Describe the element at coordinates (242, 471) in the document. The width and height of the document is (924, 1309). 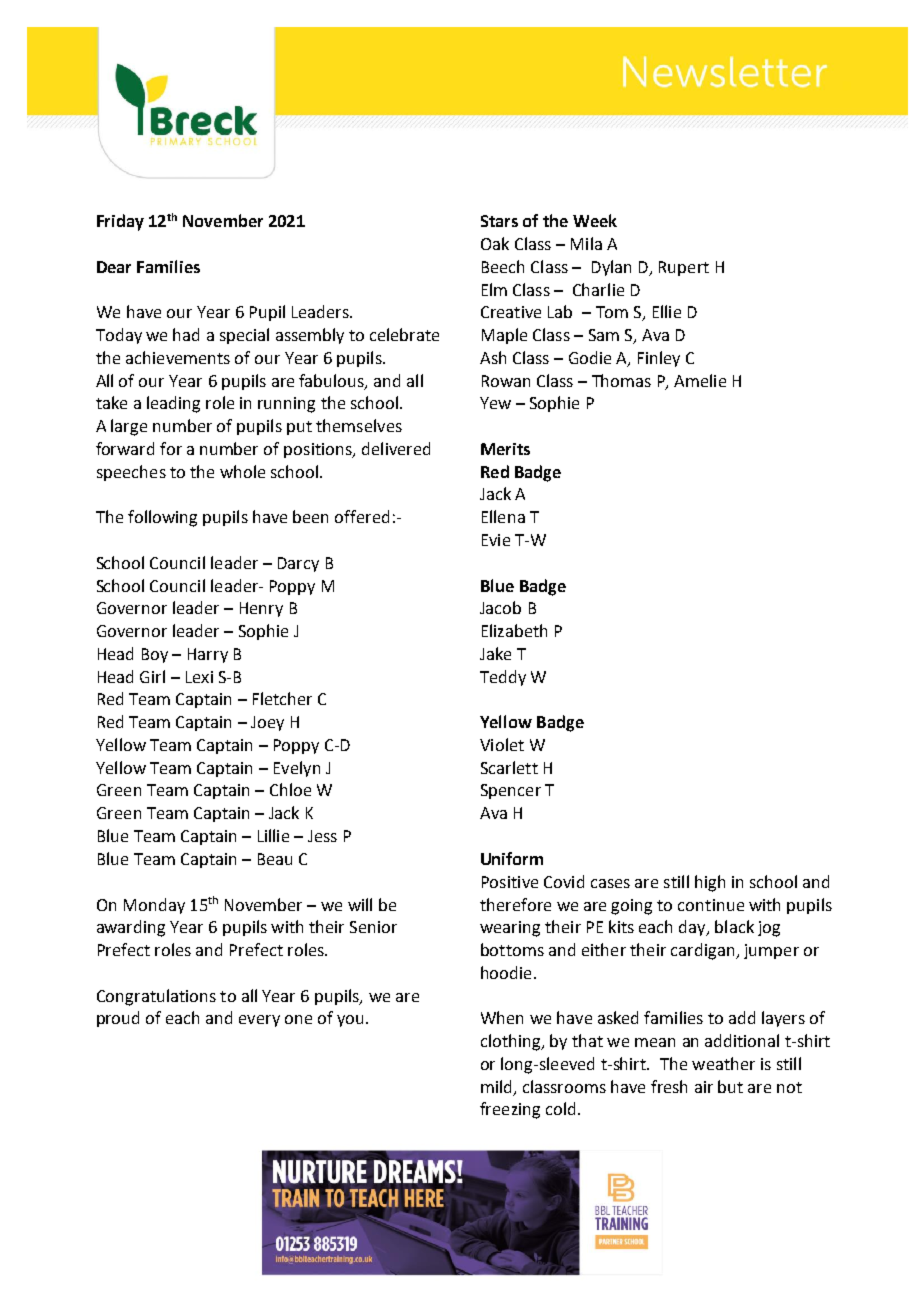
I see `whole` at that location.
